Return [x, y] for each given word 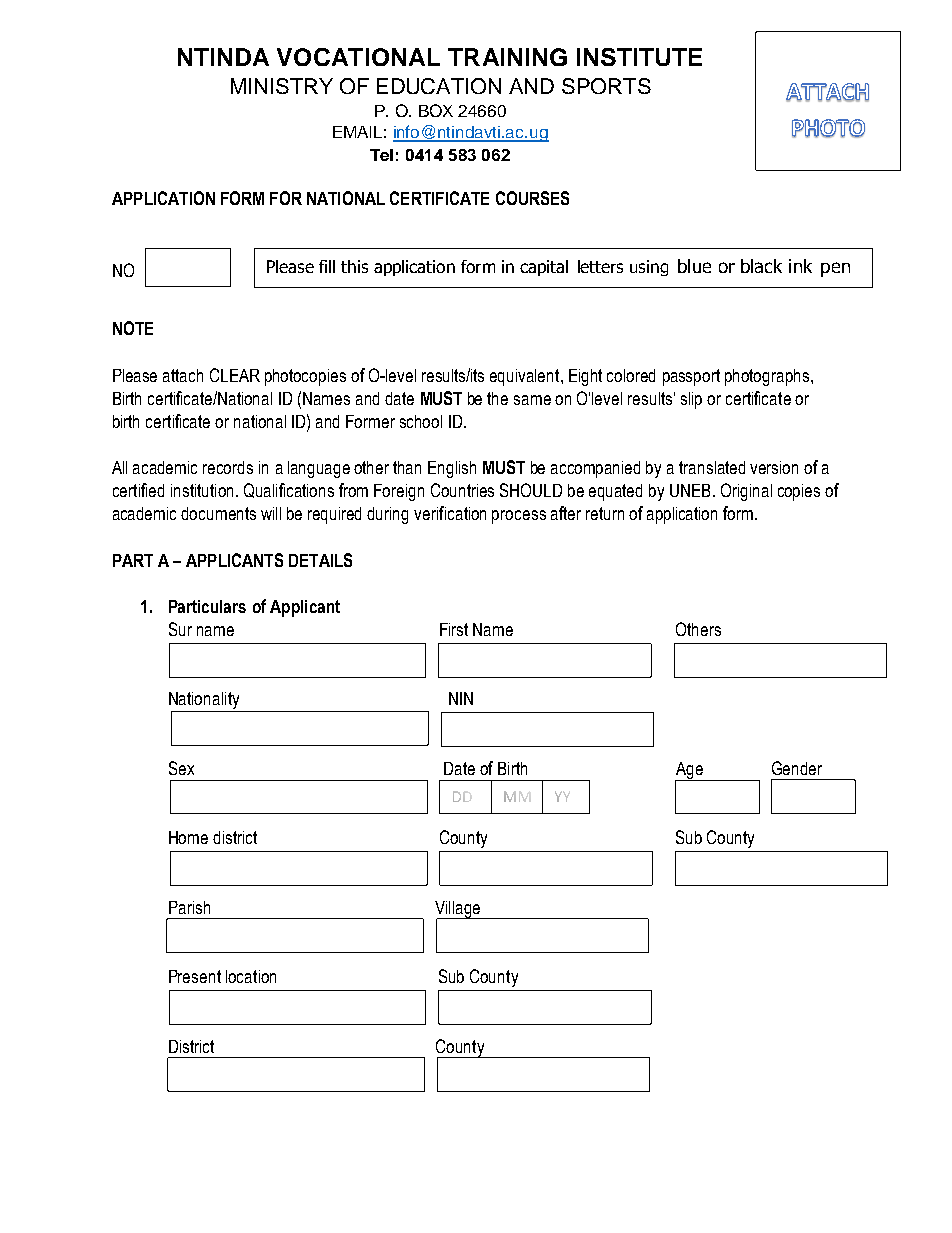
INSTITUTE [639, 57]
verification [450, 513]
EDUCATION [439, 86]
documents [218, 513]
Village [458, 910]
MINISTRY [282, 86]
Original [746, 492]
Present [195, 976]
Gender [797, 768]
